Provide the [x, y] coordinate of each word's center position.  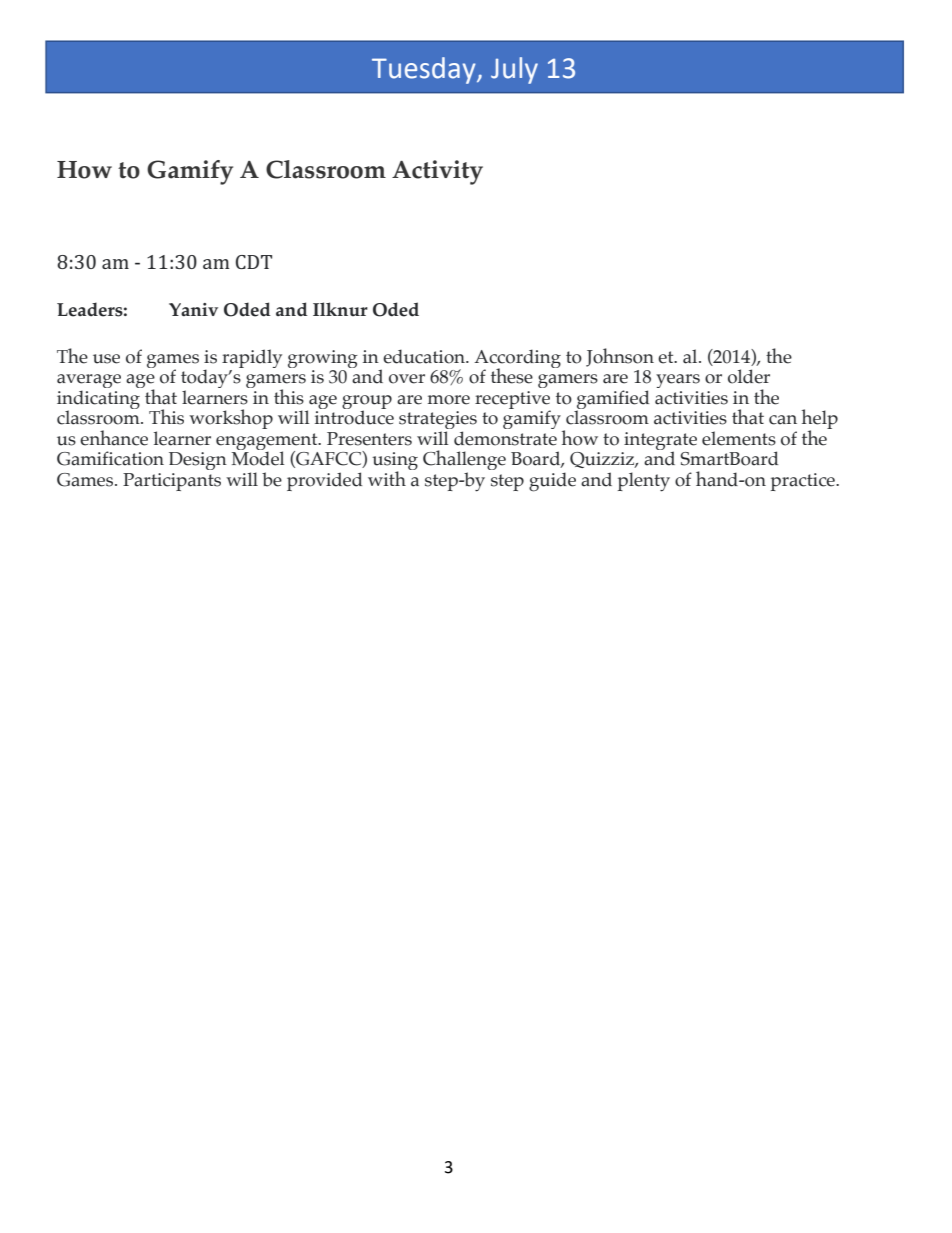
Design [198, 461]
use [106, 359]
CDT [254, 262]
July [514, 70]
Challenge [464, 461]
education [425, 356]
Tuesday [425, 70]
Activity [437, 172]
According [517, 359]
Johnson [620, 357]
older [749, 376]
